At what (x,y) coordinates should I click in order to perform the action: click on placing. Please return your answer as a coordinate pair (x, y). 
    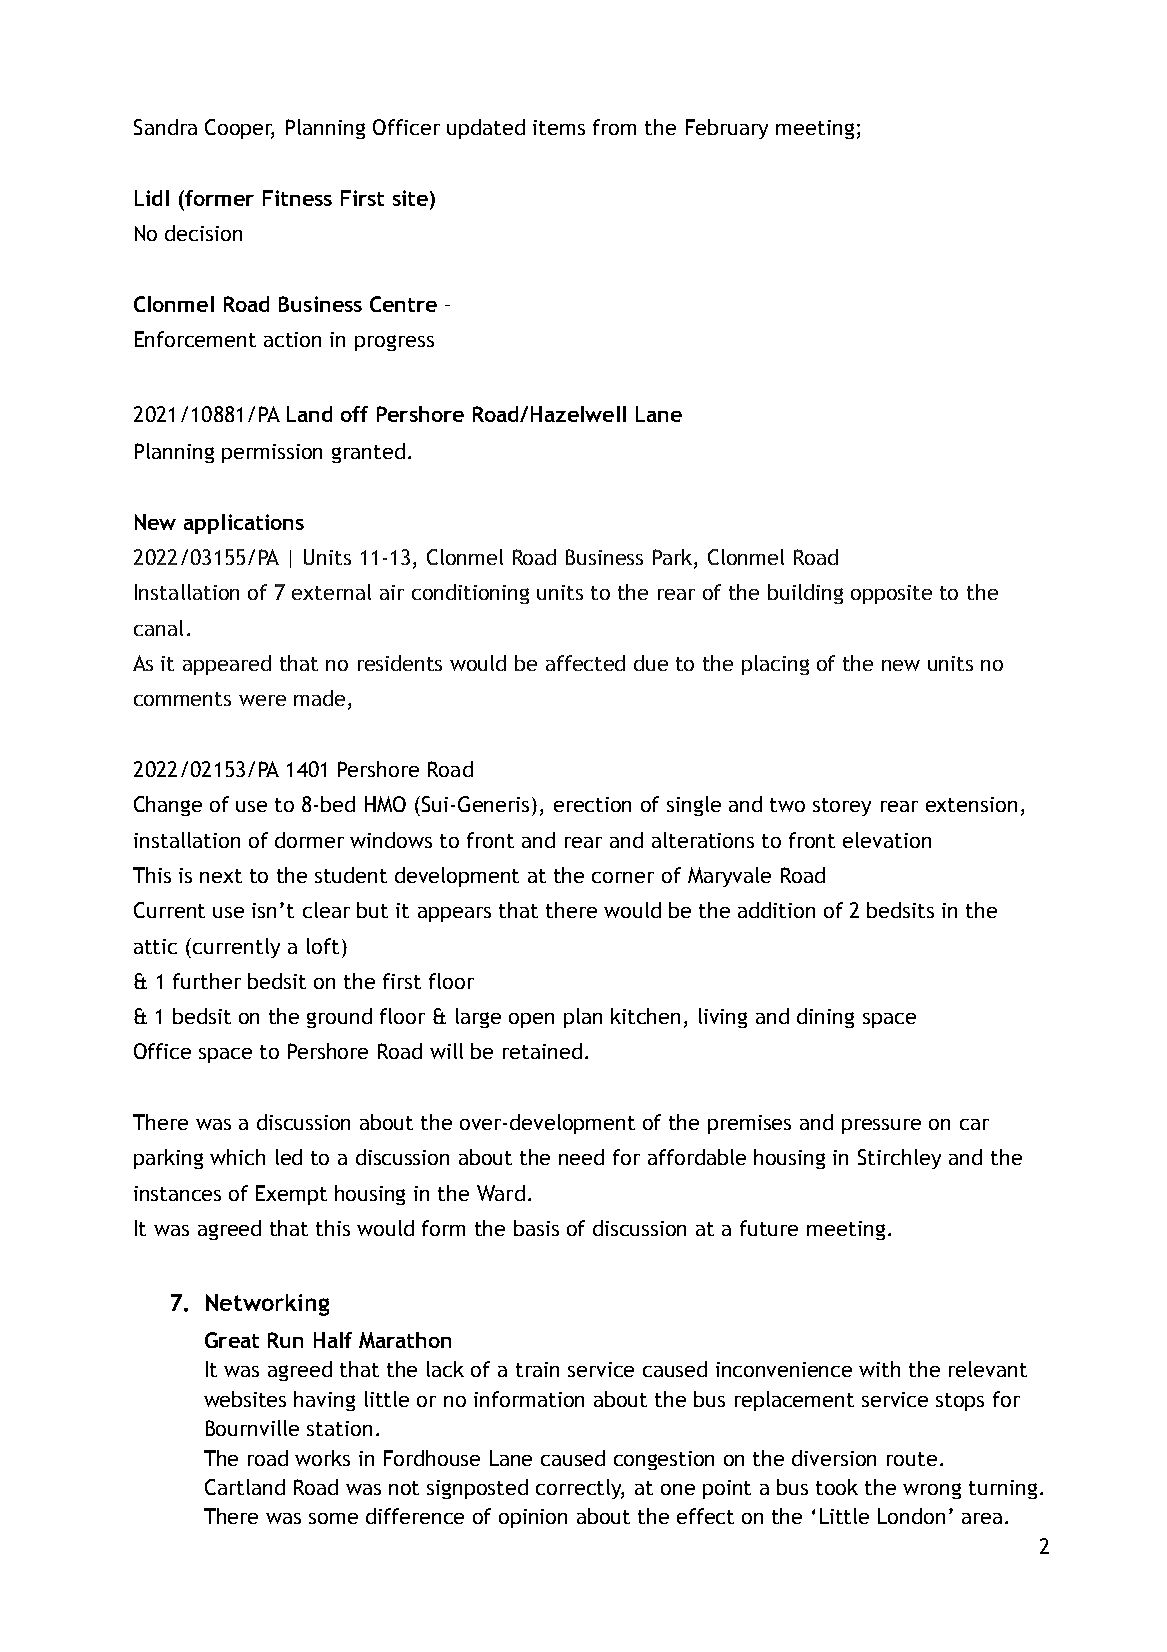
    Looking at the image, I should click on (775, 665).
